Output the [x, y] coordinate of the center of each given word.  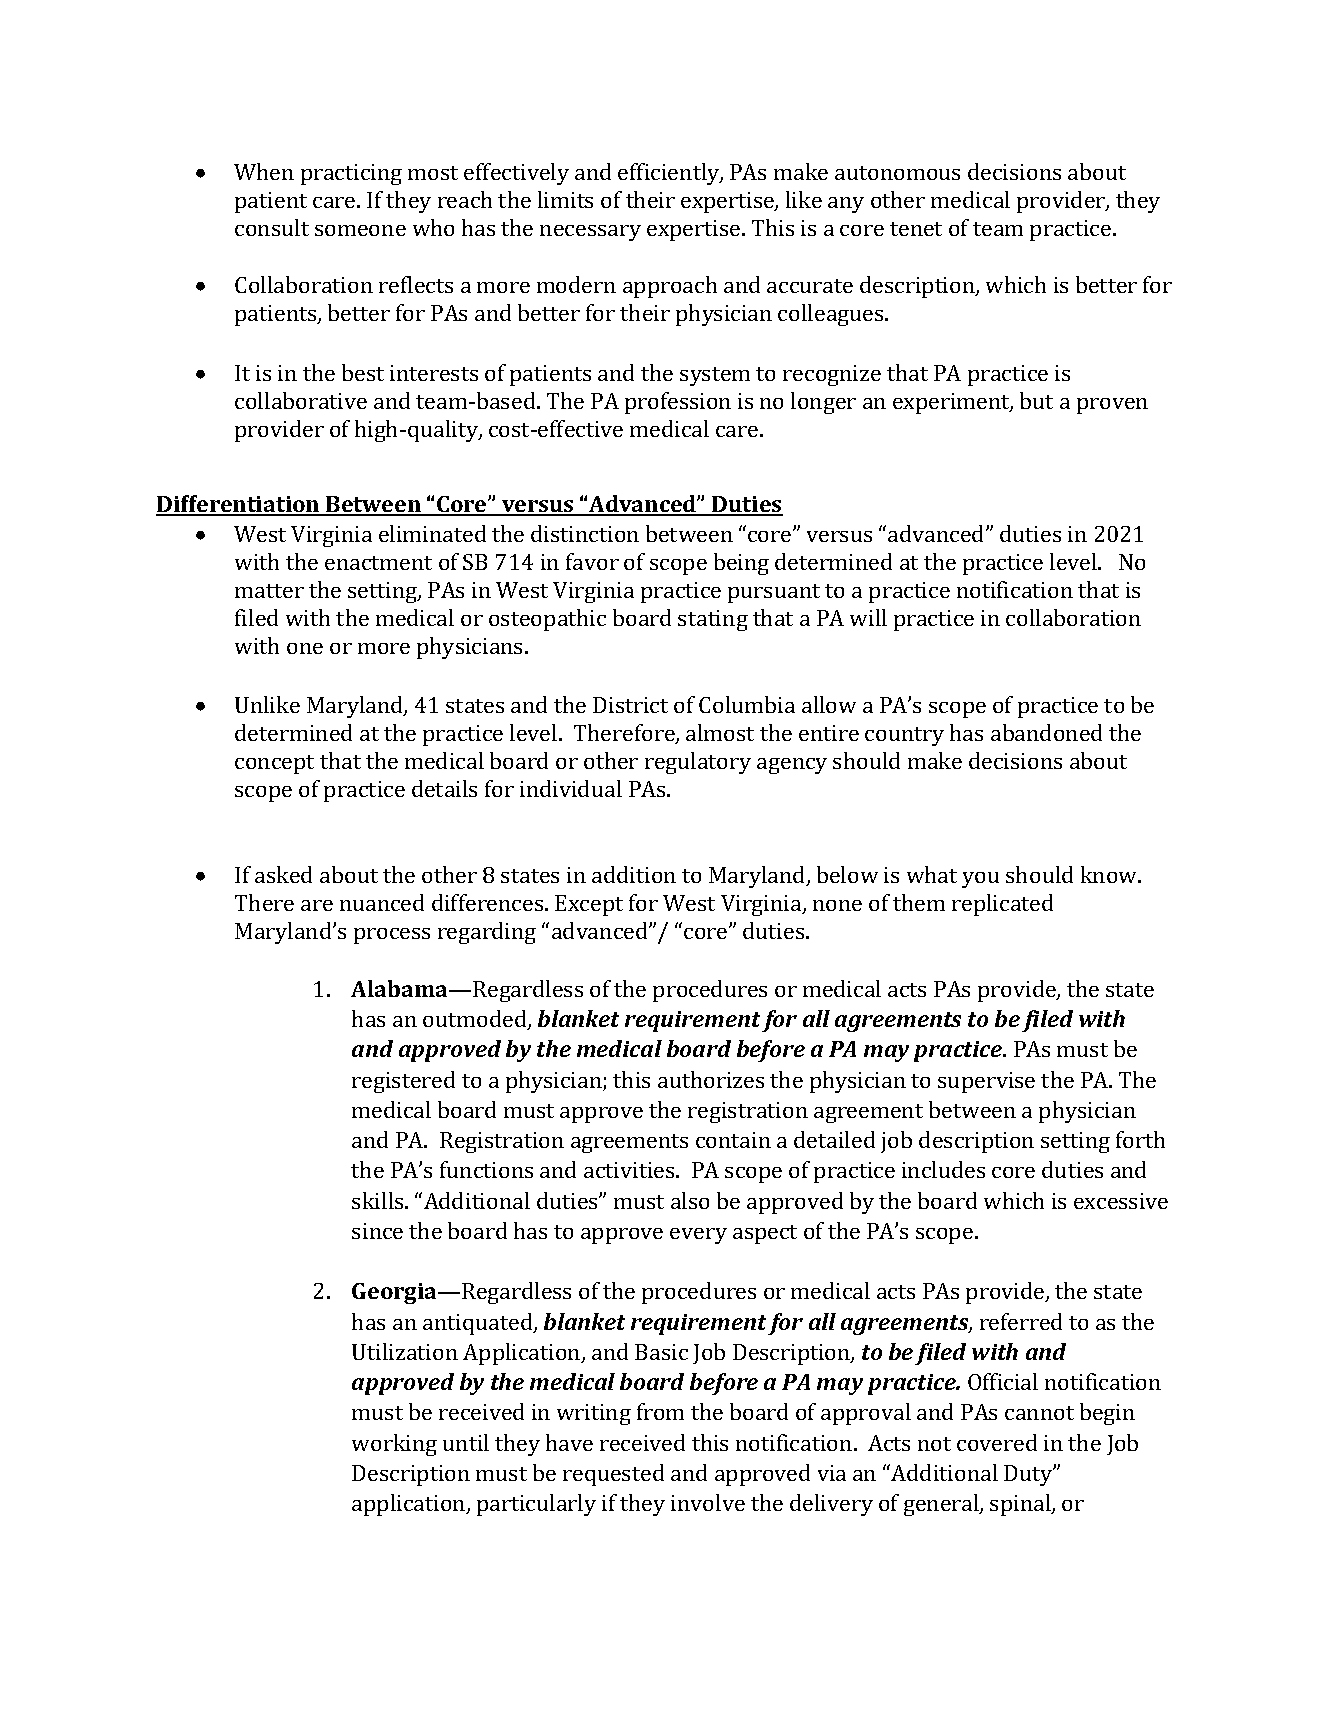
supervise [986, 1082]
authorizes [711, 1079]
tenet [916, 229]
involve [708, 1502]
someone [360, 230]
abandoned [1046, 732]
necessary [590, 233]
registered [403, 1082]
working [394, 1445]
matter [269, 591]
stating [713, 620]
